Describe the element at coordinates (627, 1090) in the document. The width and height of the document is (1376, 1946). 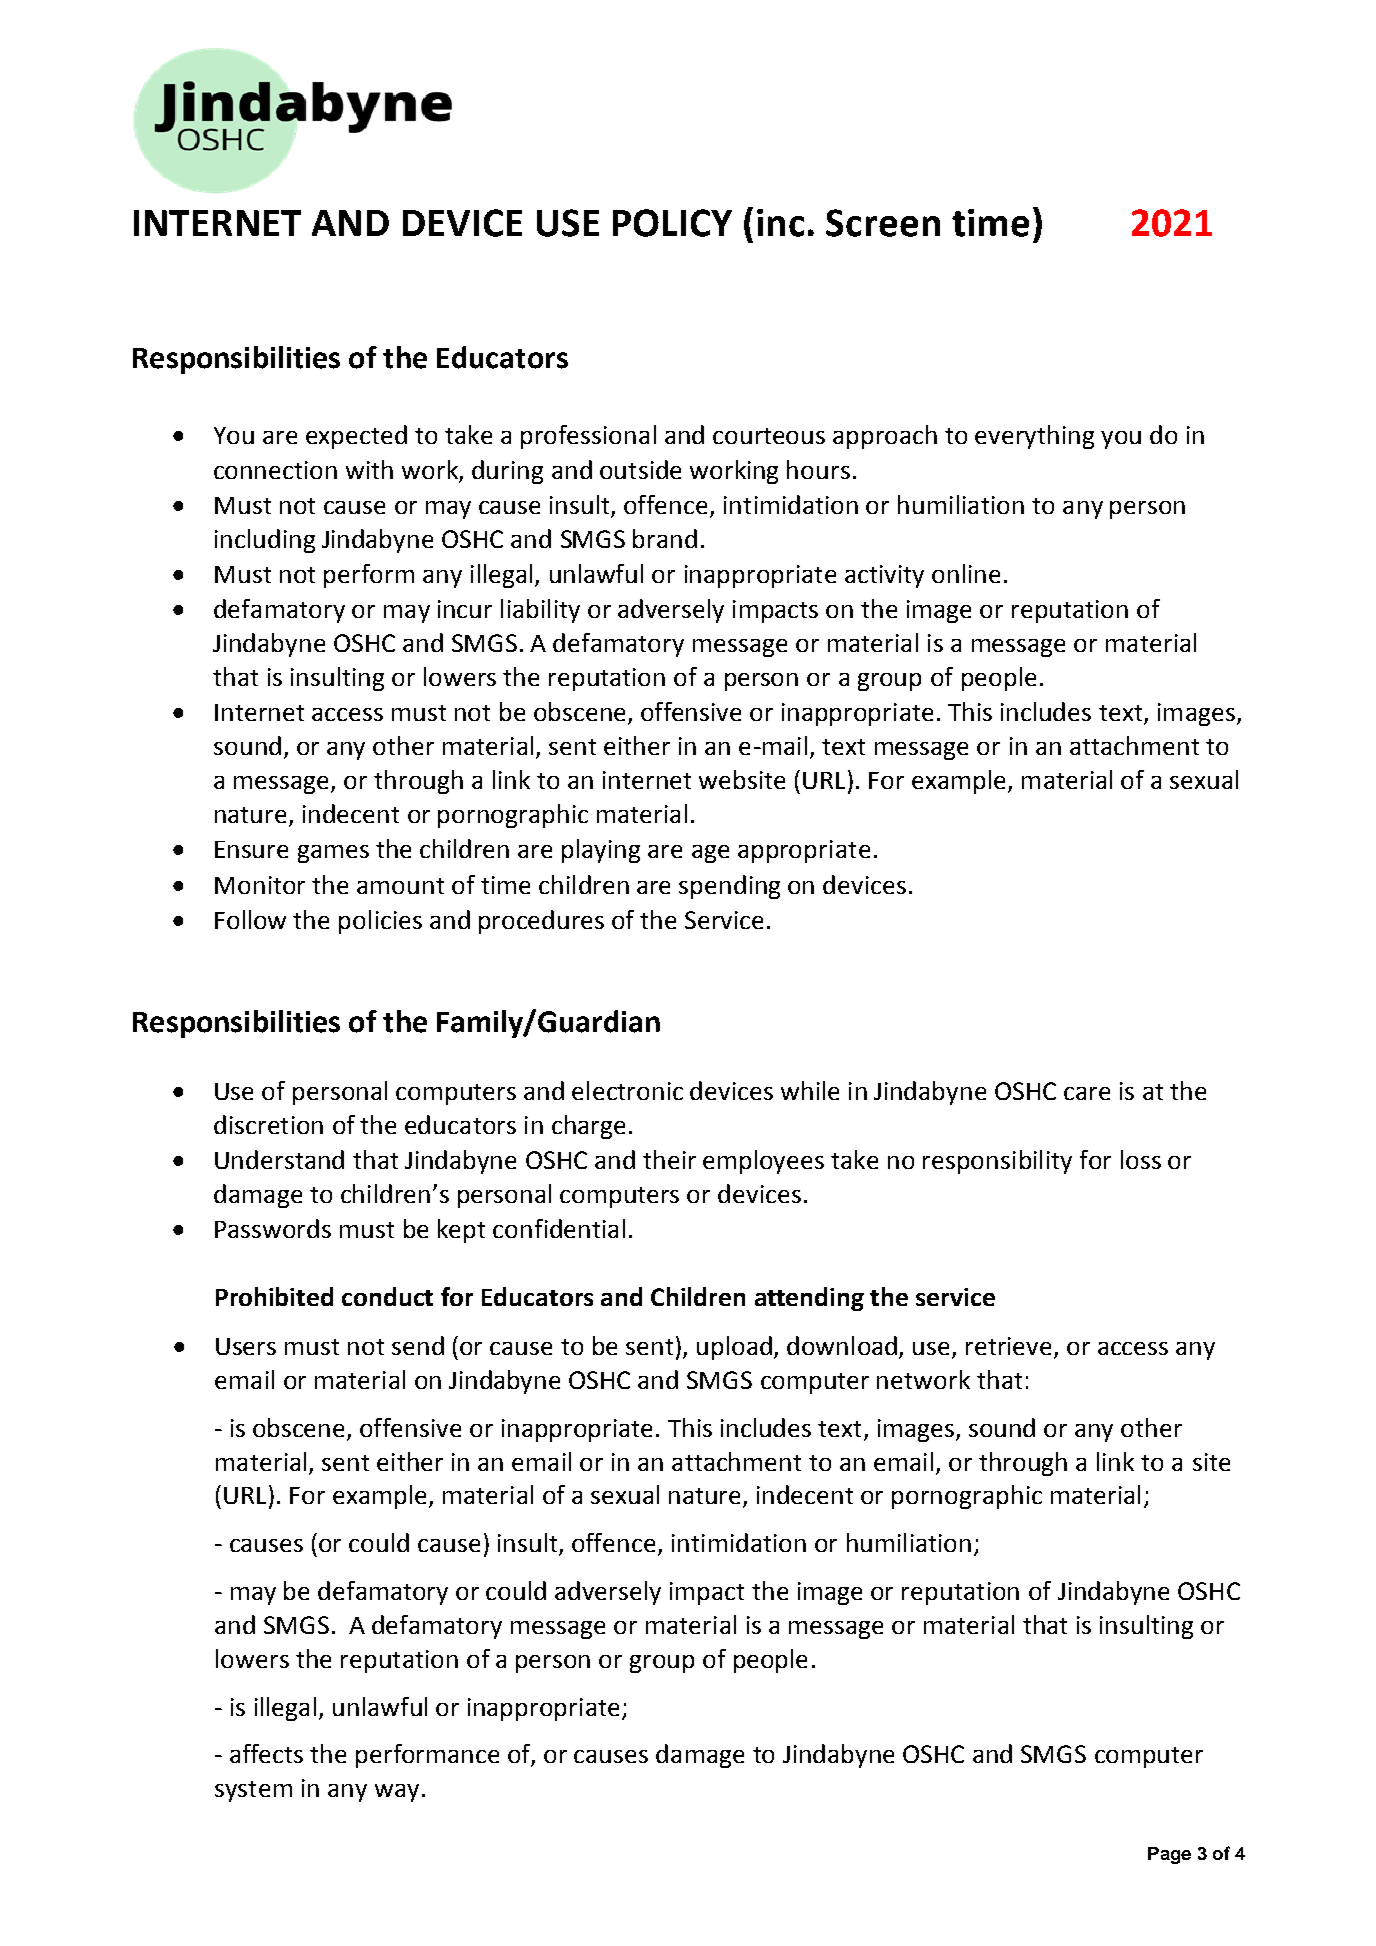
I see `electronic` at that location.
